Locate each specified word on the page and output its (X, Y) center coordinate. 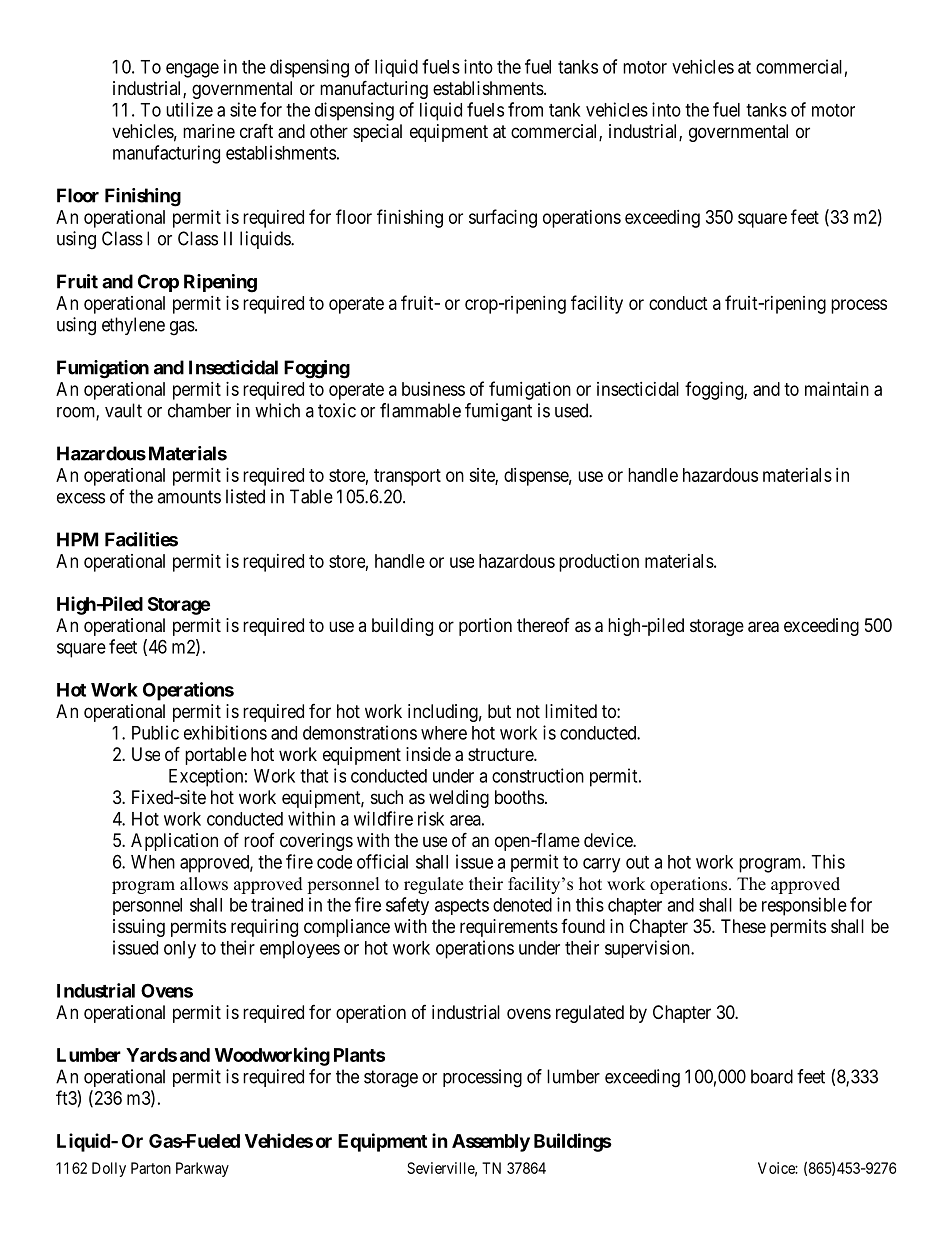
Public (155, 732)
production (599, 563)
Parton (151, 1168)
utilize (189, 109)
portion (485, 627)
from (525, 109)
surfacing (503, 218)
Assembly (491, 1143)
